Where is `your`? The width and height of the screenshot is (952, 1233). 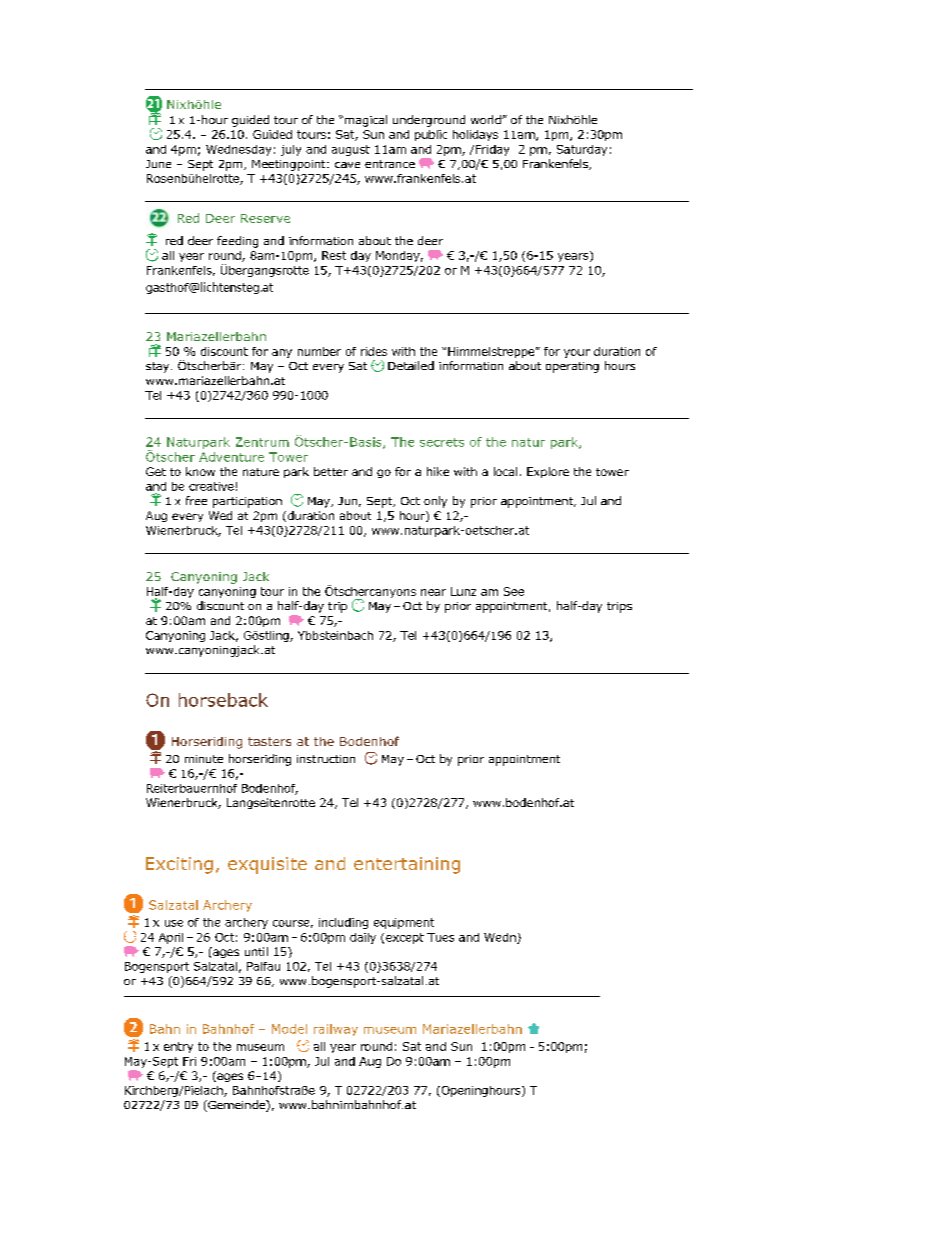
your is located at coordinates (577, 353).
